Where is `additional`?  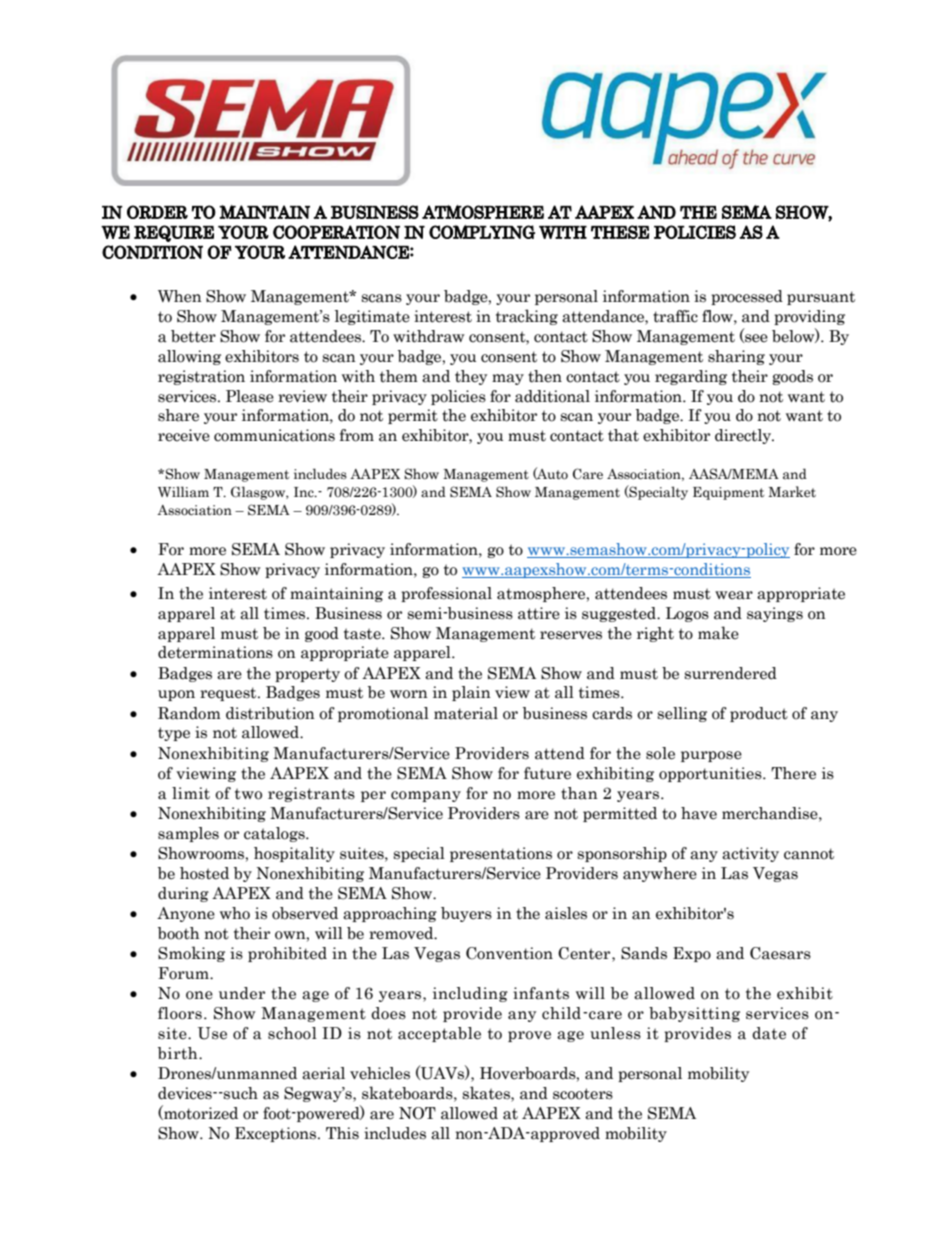 additional is located at coordinates (552, 396).
